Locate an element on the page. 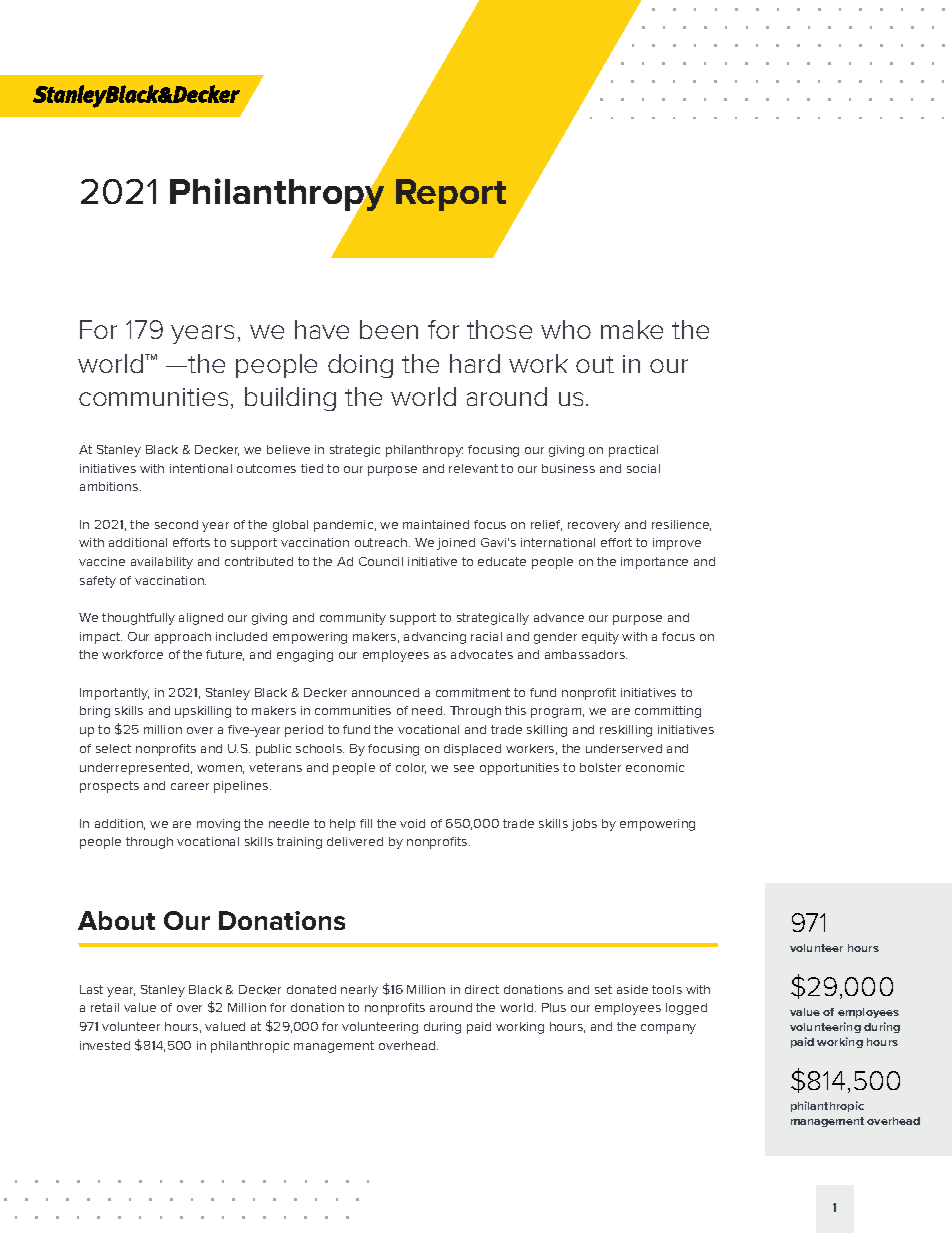 This page has width=952, height=1233. maintained is located at coordinates (436, 524).
